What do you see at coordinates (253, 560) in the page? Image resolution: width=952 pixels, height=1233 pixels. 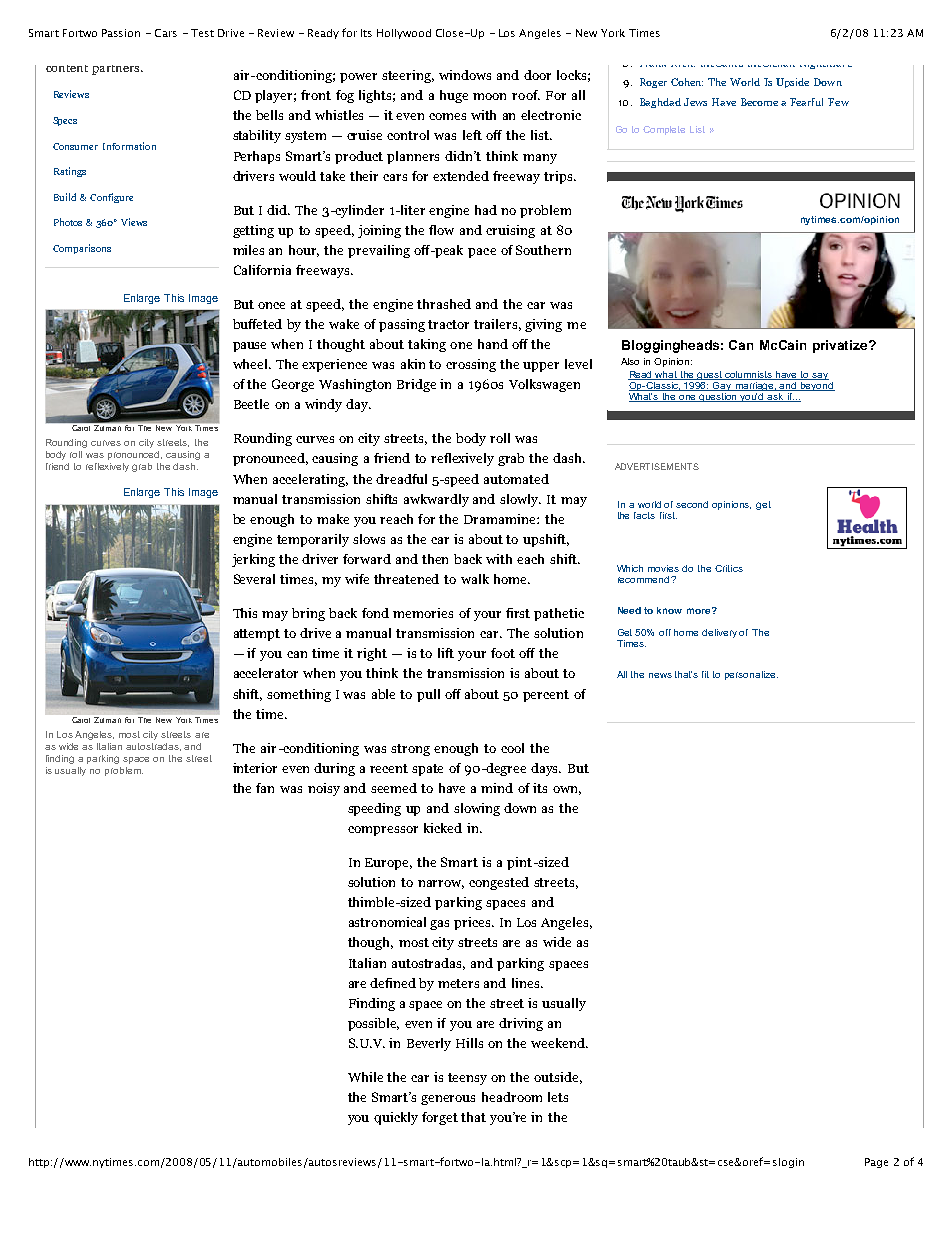 I see `jerking` at bounding box center [253, 560].
